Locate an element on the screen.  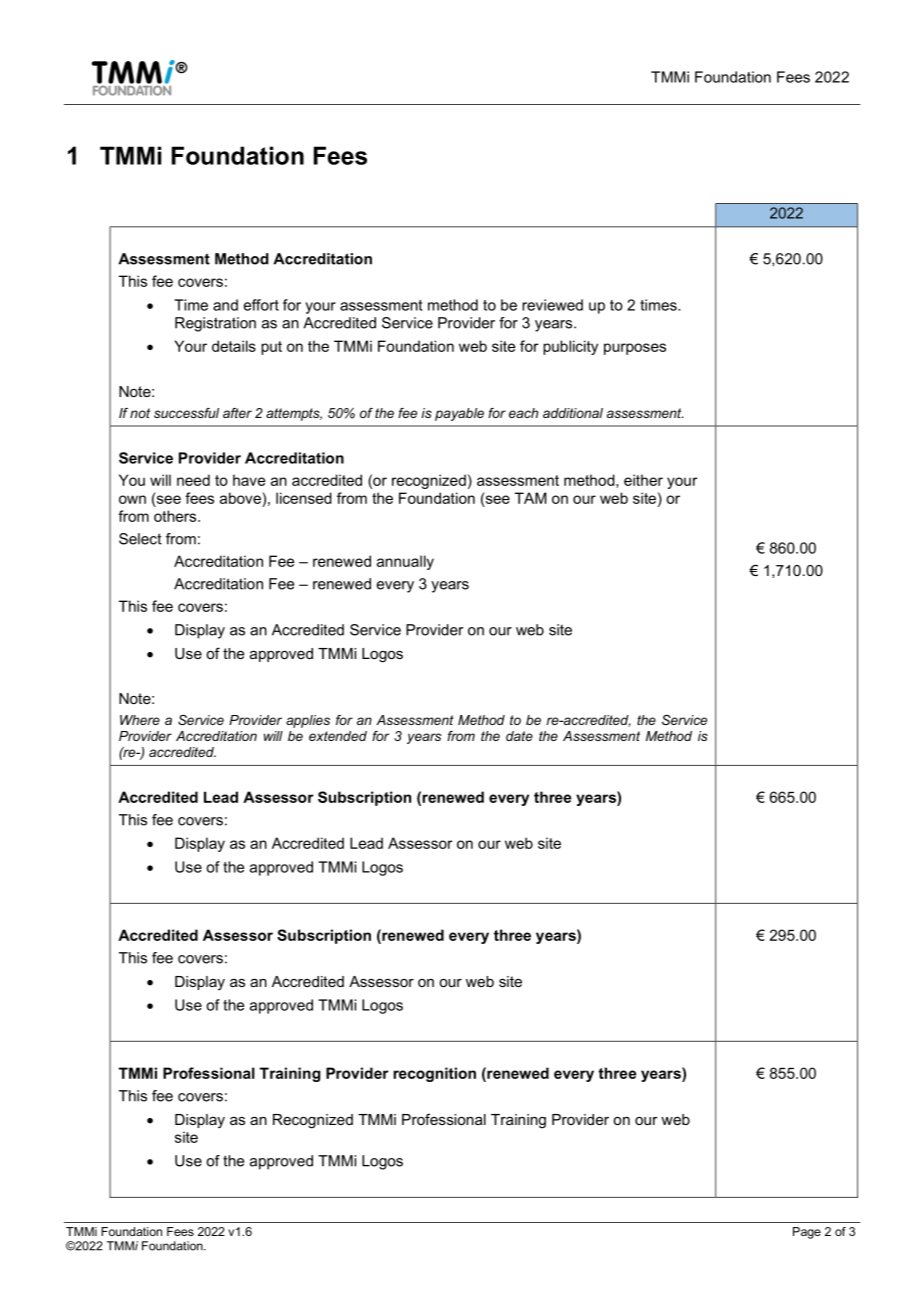
Registration is located at coordinates (215, 324).
